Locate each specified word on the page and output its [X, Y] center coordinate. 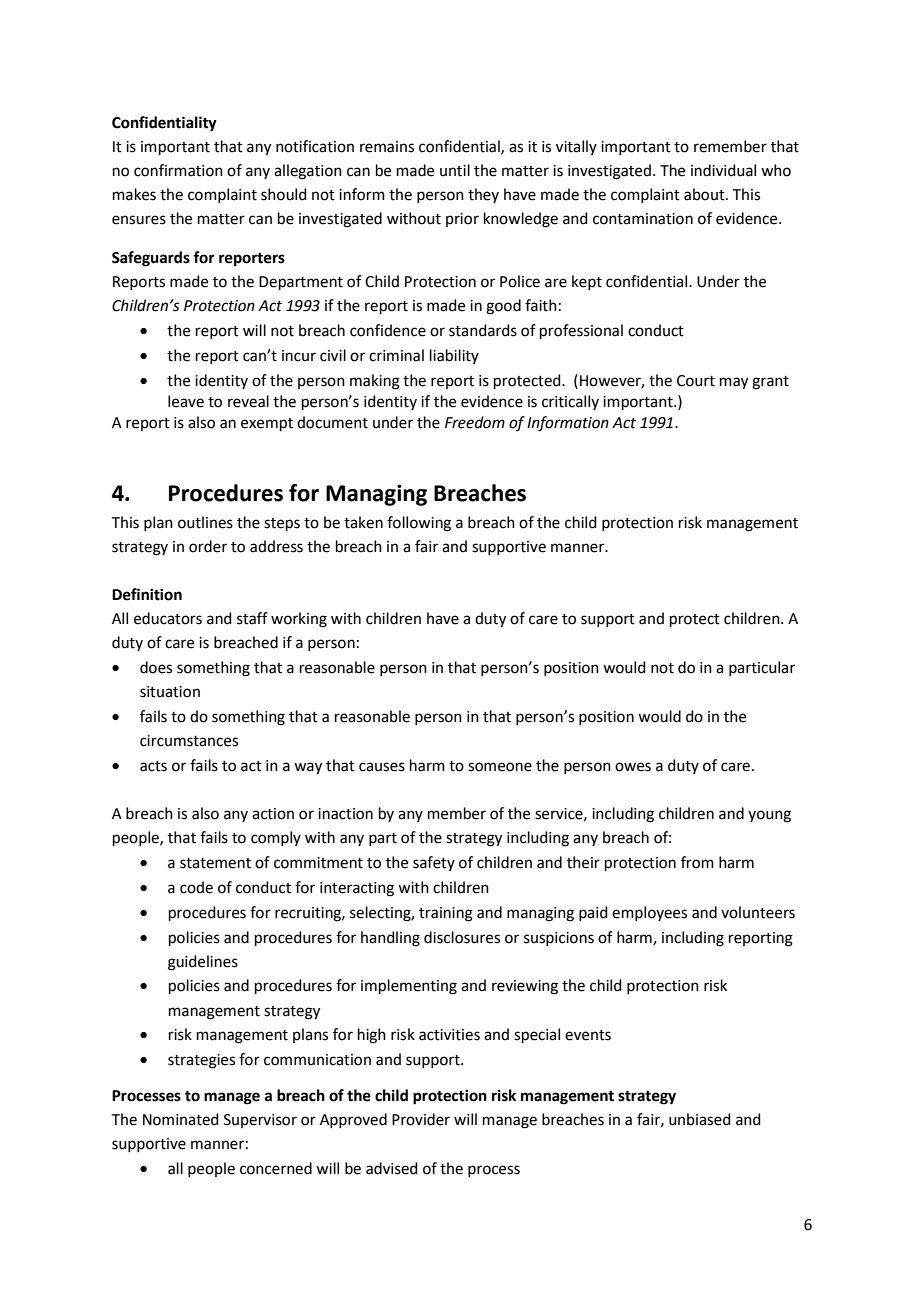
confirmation [178, 170]
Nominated [181, 1119]
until [455, 170]
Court [696, 381]
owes [633, 767]
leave [186, 401]
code [196, 887]
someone [500, 767]
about [705, 194]
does [156, 667]
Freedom [475, 422]
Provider [421, 1119]
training [446, 914]
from [697, 862]
